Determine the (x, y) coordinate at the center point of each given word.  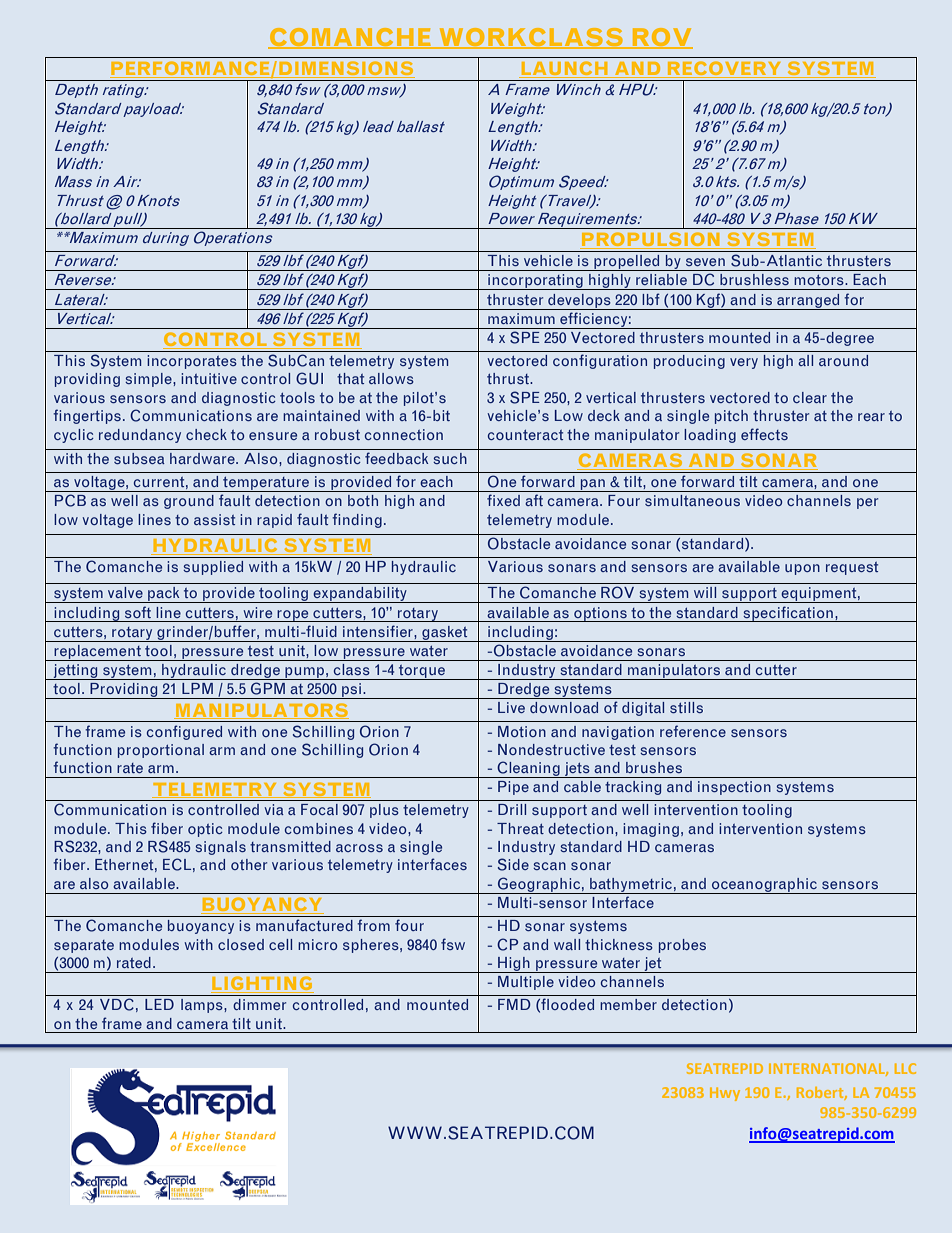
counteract (525, 435)
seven (705, 262)
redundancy (140, 436)
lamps (203, 1006)
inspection (734, 788)
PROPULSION (651, 240)
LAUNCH (564, 69)
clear (810, 397)
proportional (161, 751)
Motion (522, 731)
